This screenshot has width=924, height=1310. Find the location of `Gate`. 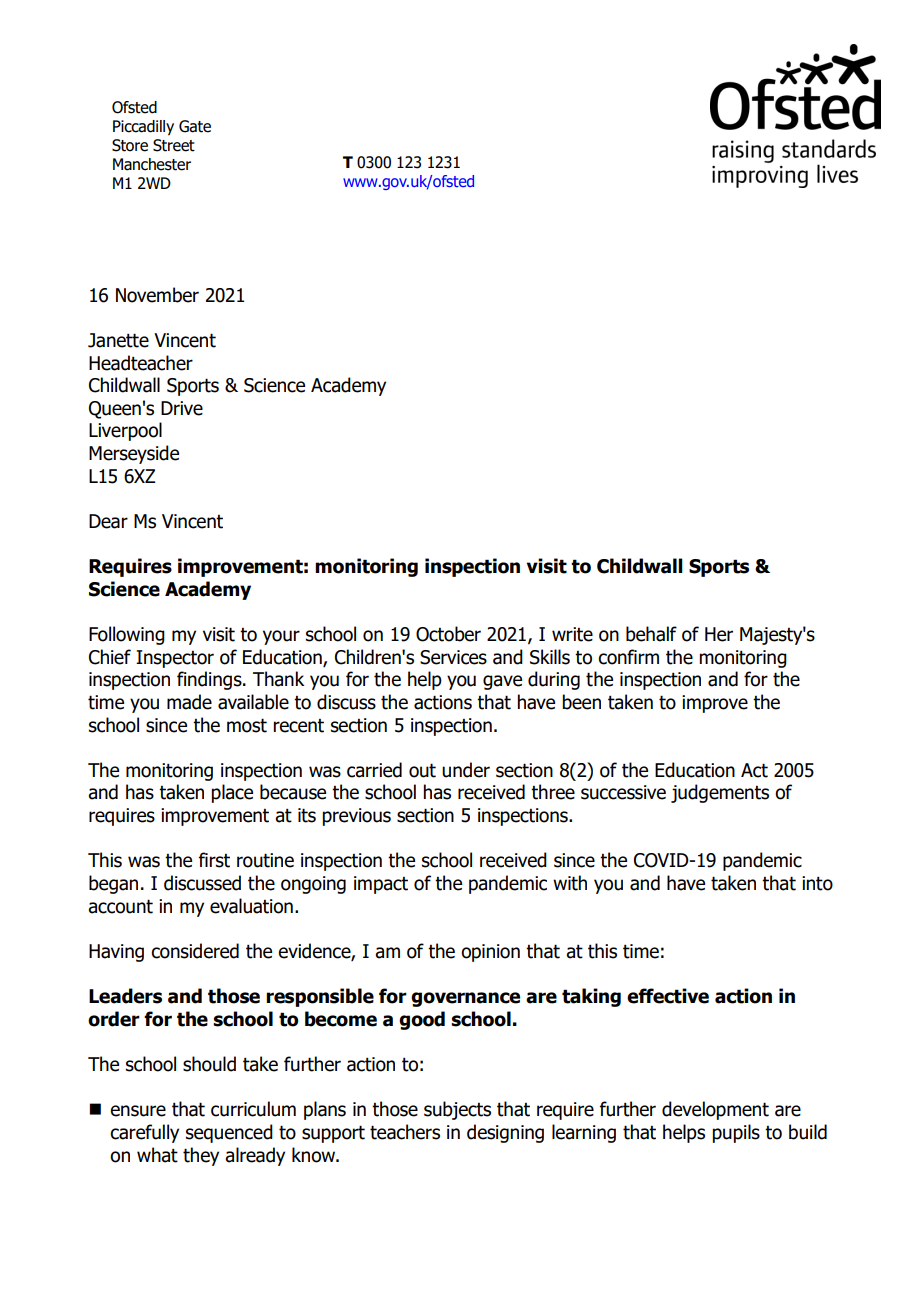

Gate is located at coordinates (195, 126).
